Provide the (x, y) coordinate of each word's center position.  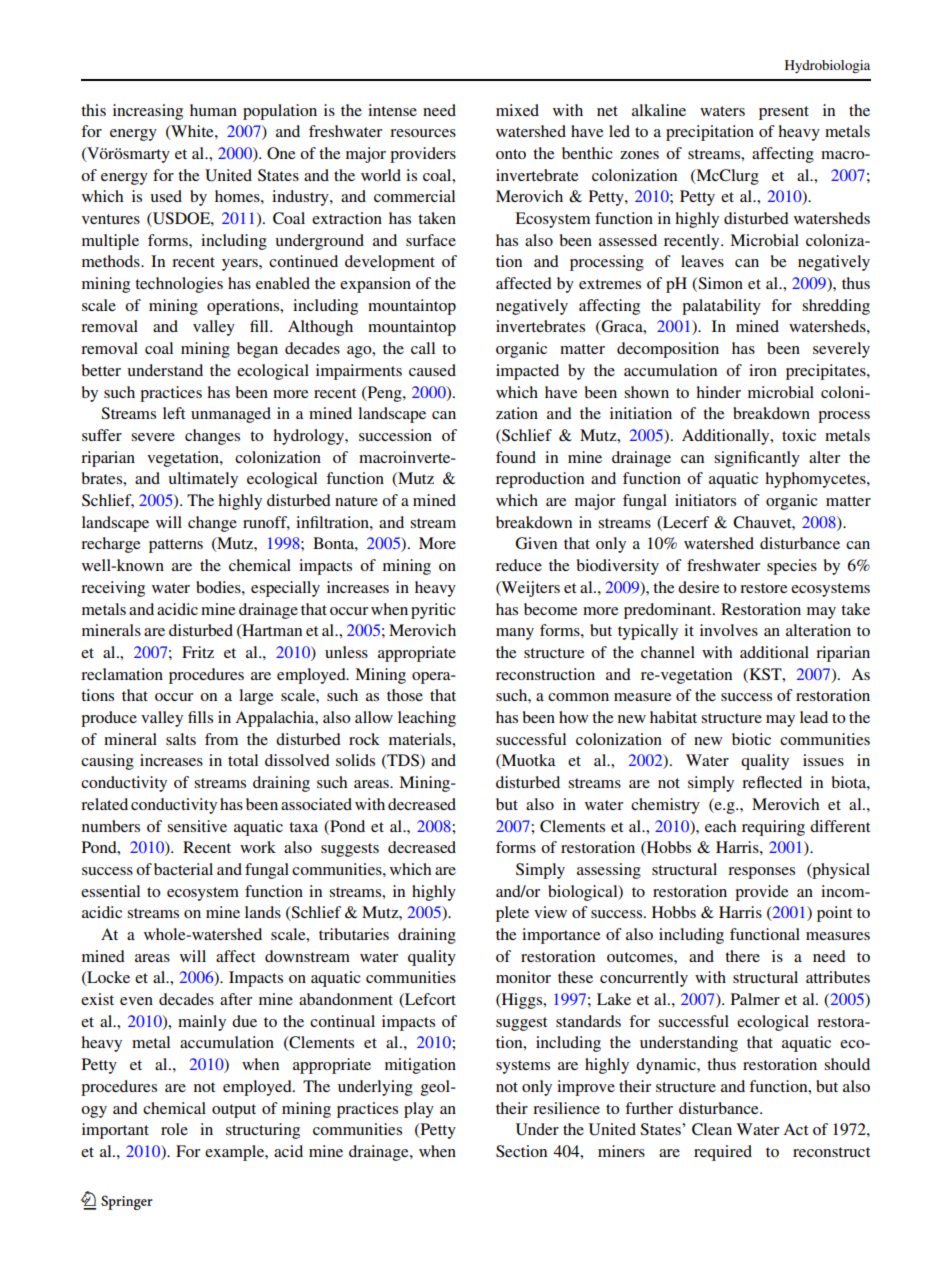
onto (511, 154)
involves (729, 630)
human (213, 110)
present (784, 113)
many (515, 634)
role (174, 1129)
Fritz (198, 652)
